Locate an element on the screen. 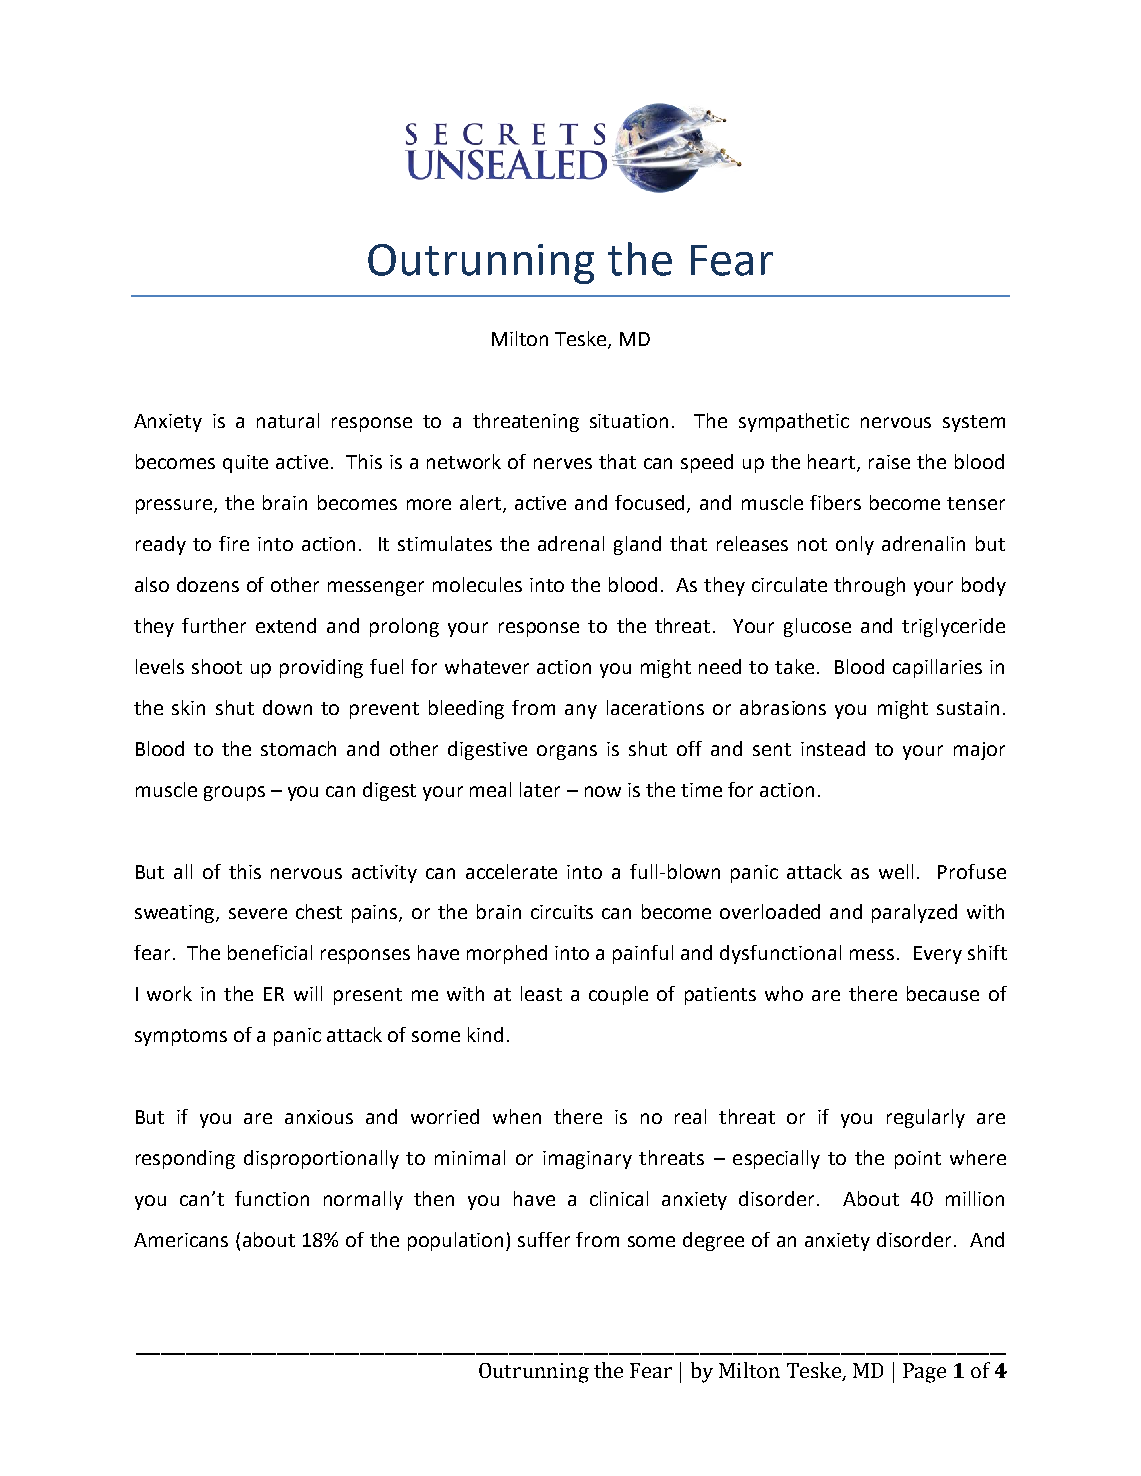 This screenshot has height=1476, width=1141. anxious is located at coordinates (319, 1117).
